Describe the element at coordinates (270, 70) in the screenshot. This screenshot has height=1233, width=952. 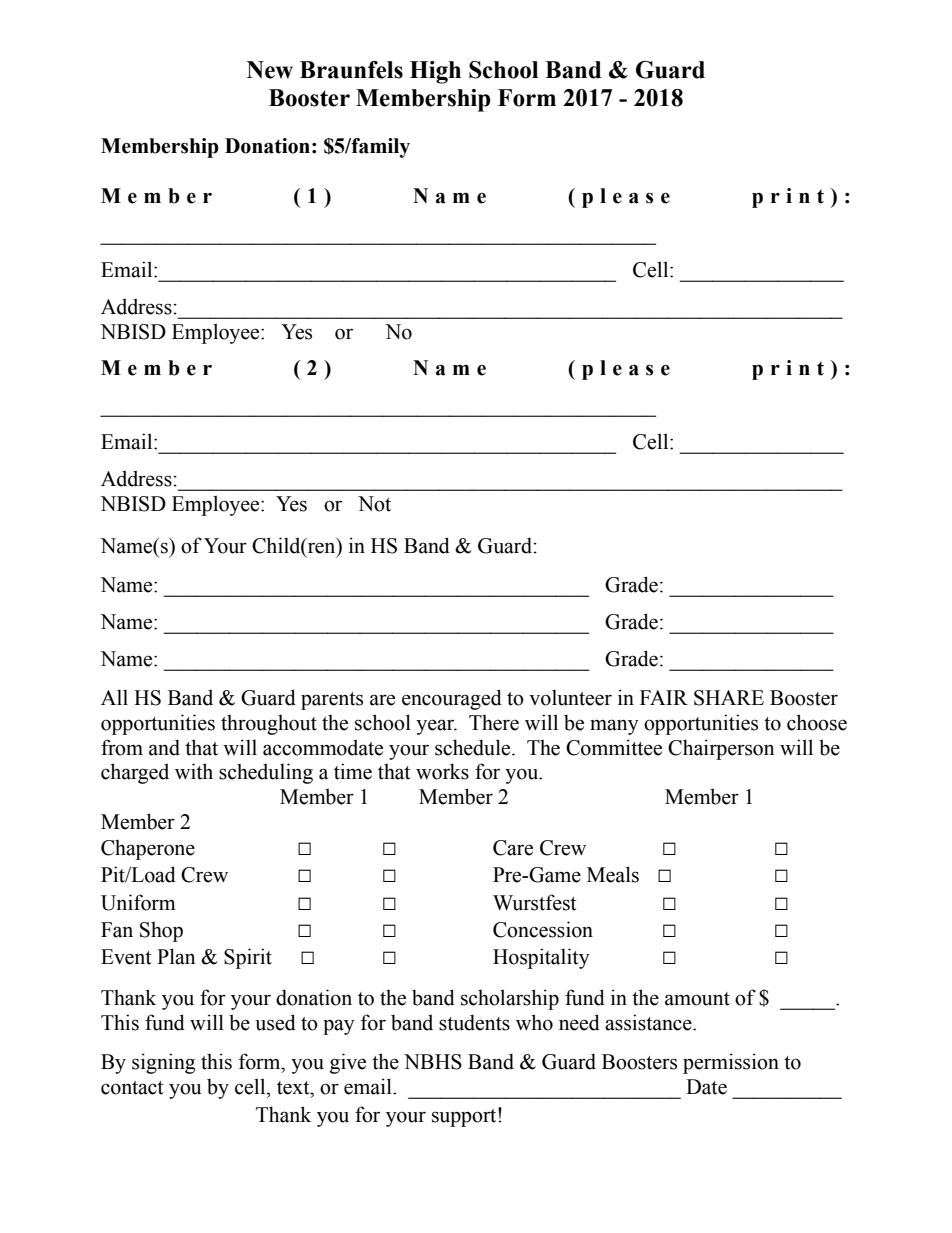
I see `New` at that location.
